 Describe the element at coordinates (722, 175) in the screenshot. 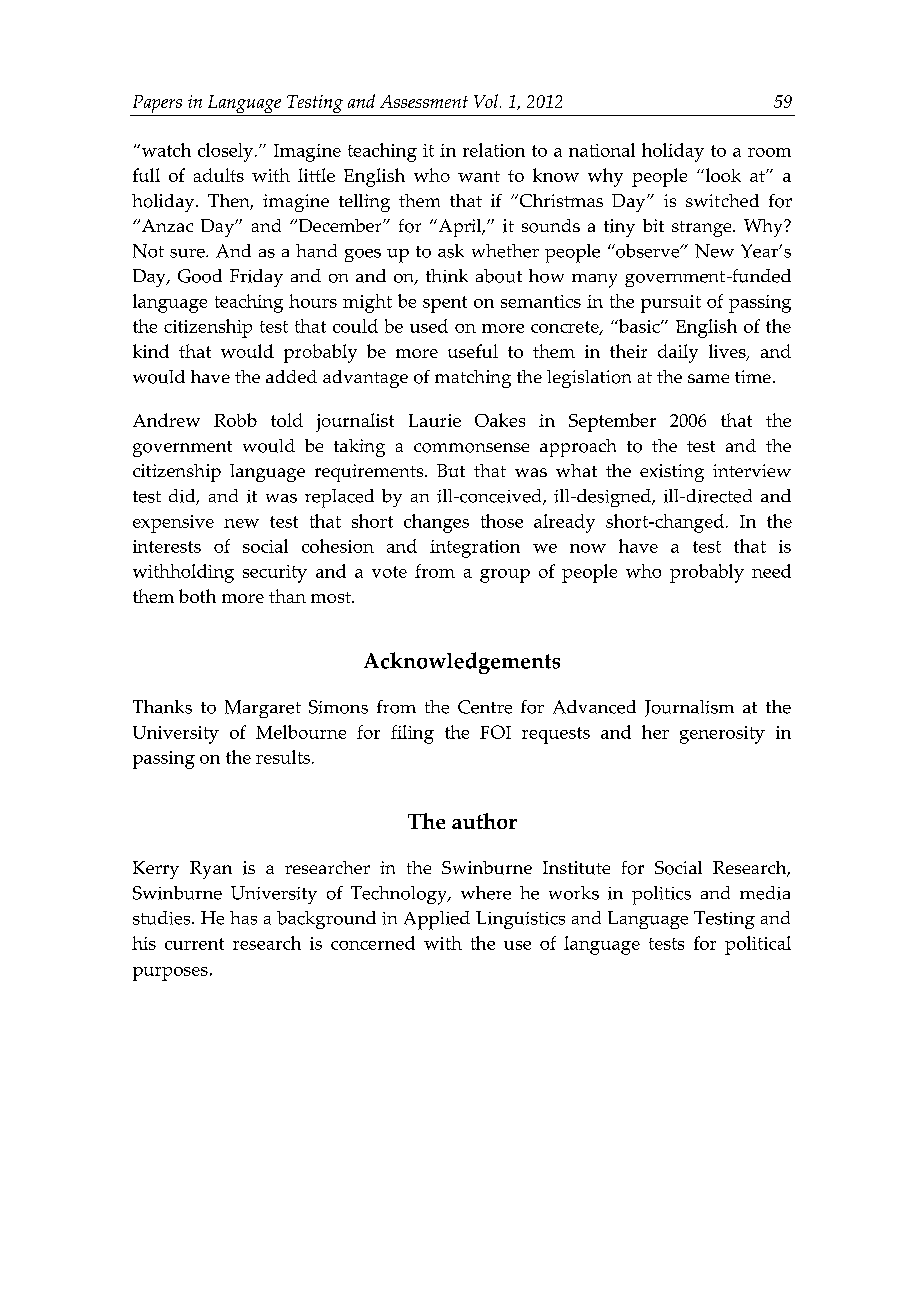

I see `look` at that location.
